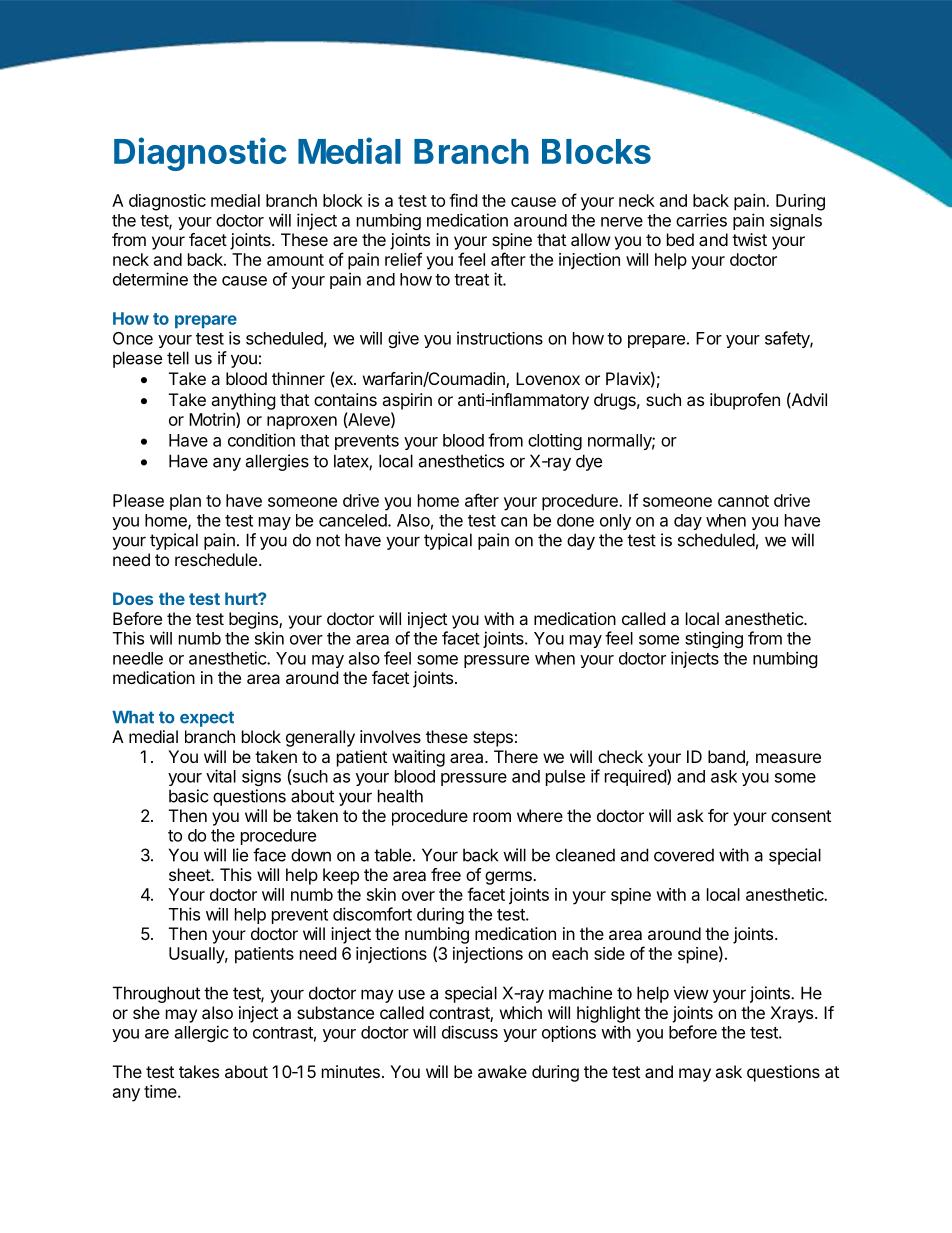  Describe the element at coordinates (492, 817) in the document. I see `room` at that location.
